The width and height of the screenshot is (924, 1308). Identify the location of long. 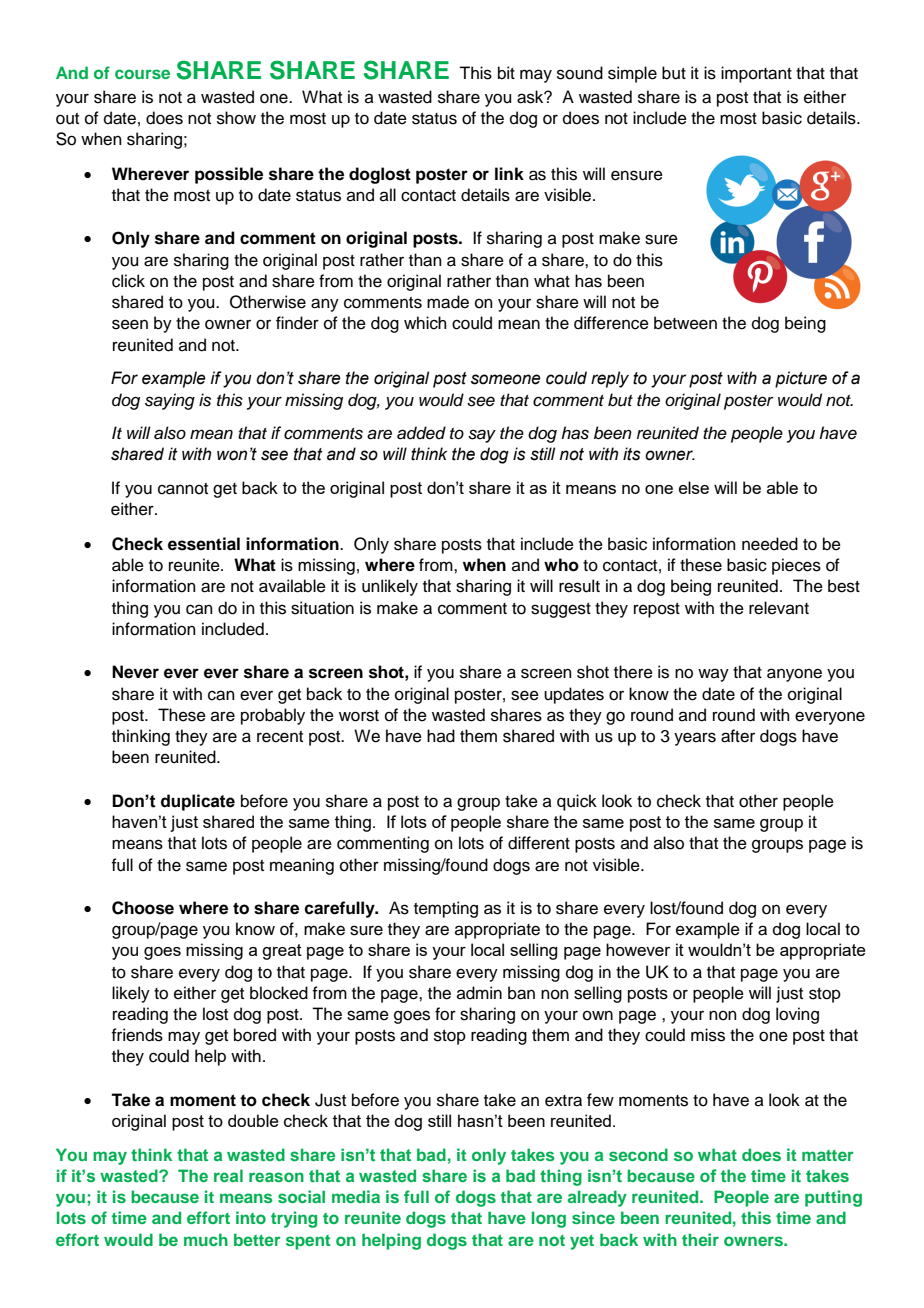
(549, 1219).
